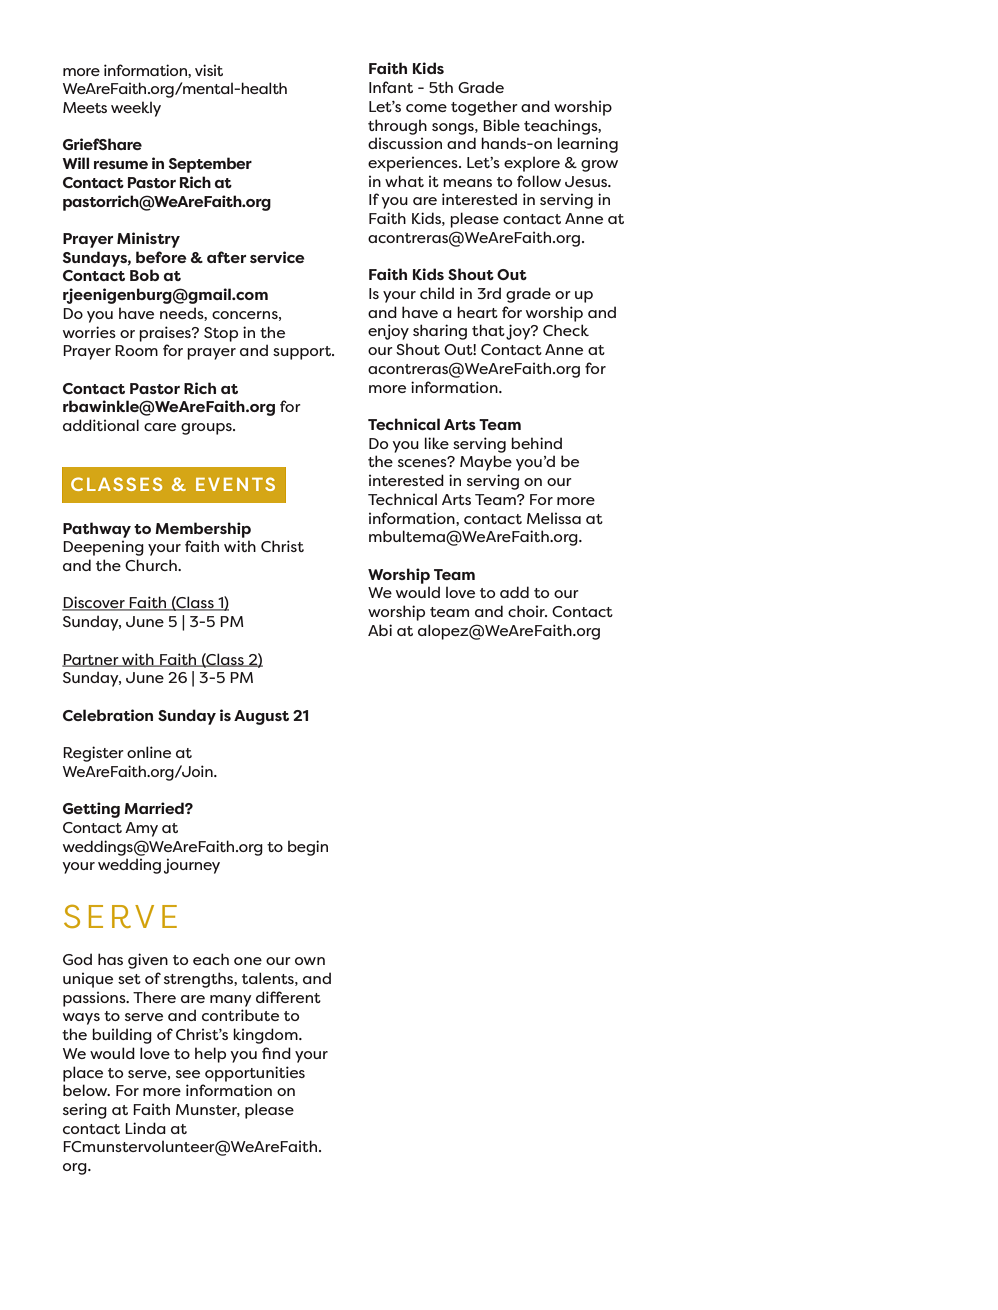 This screenshot has height=1310, width=998. Describe the element at coordinates (276, 1053) in the screenshot. I see `find` at that location.
